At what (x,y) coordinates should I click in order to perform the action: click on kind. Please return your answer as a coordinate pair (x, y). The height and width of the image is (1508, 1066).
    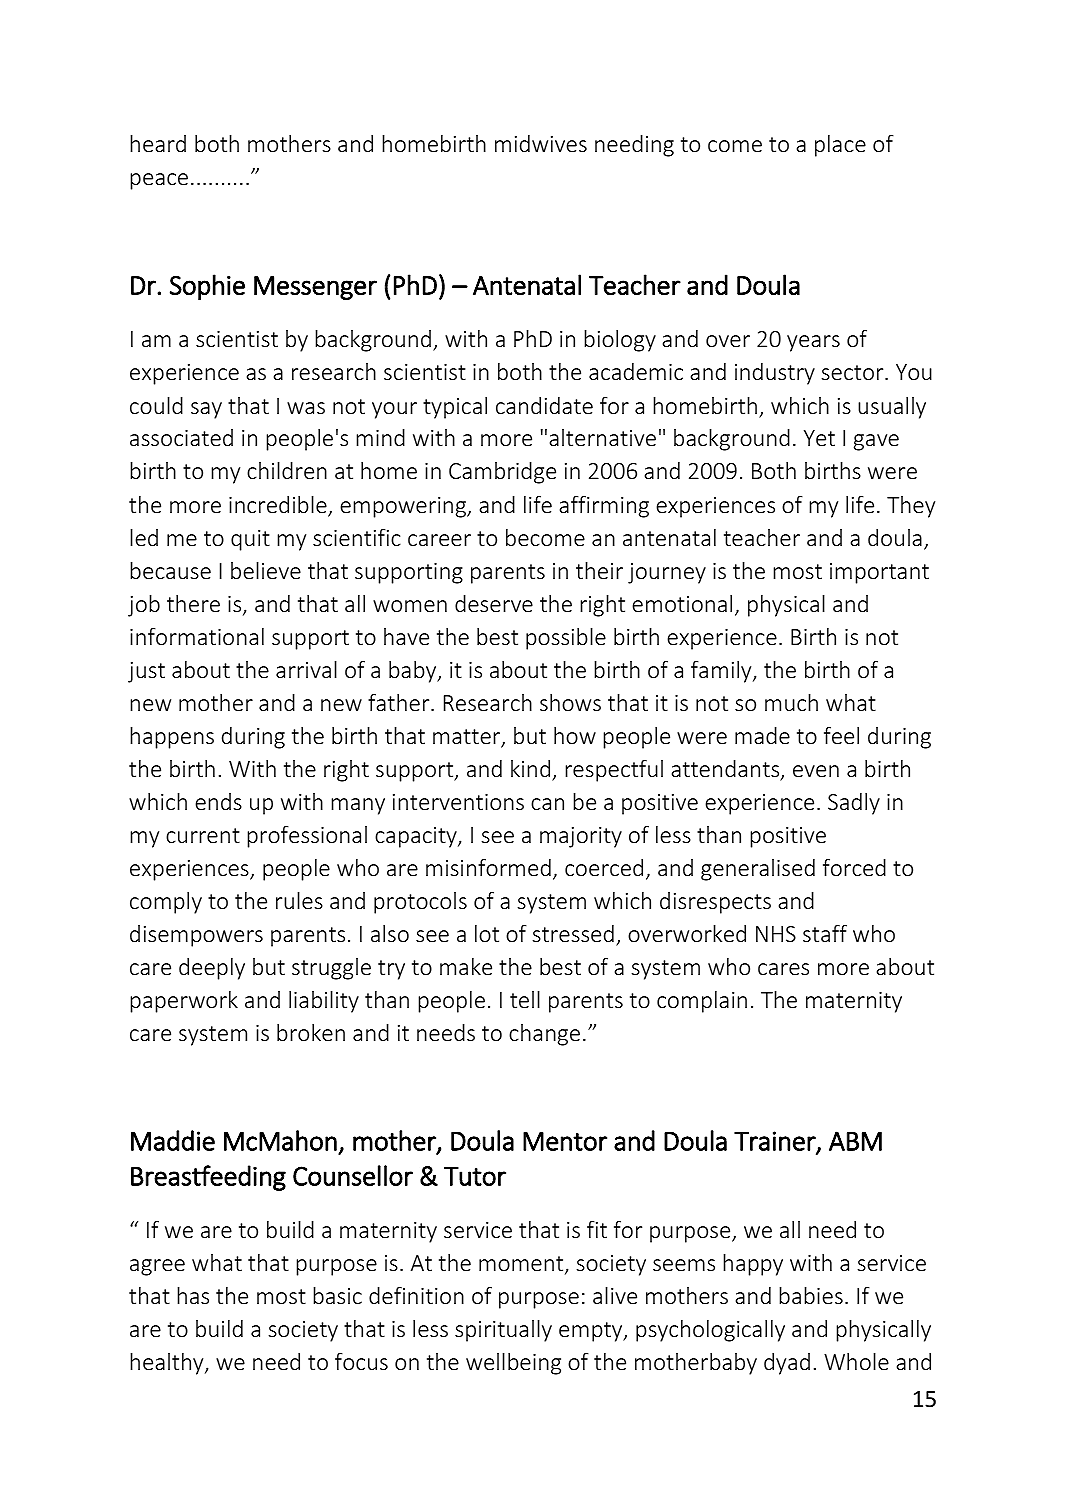
    Looking at the image, I should click on (530, 768).
